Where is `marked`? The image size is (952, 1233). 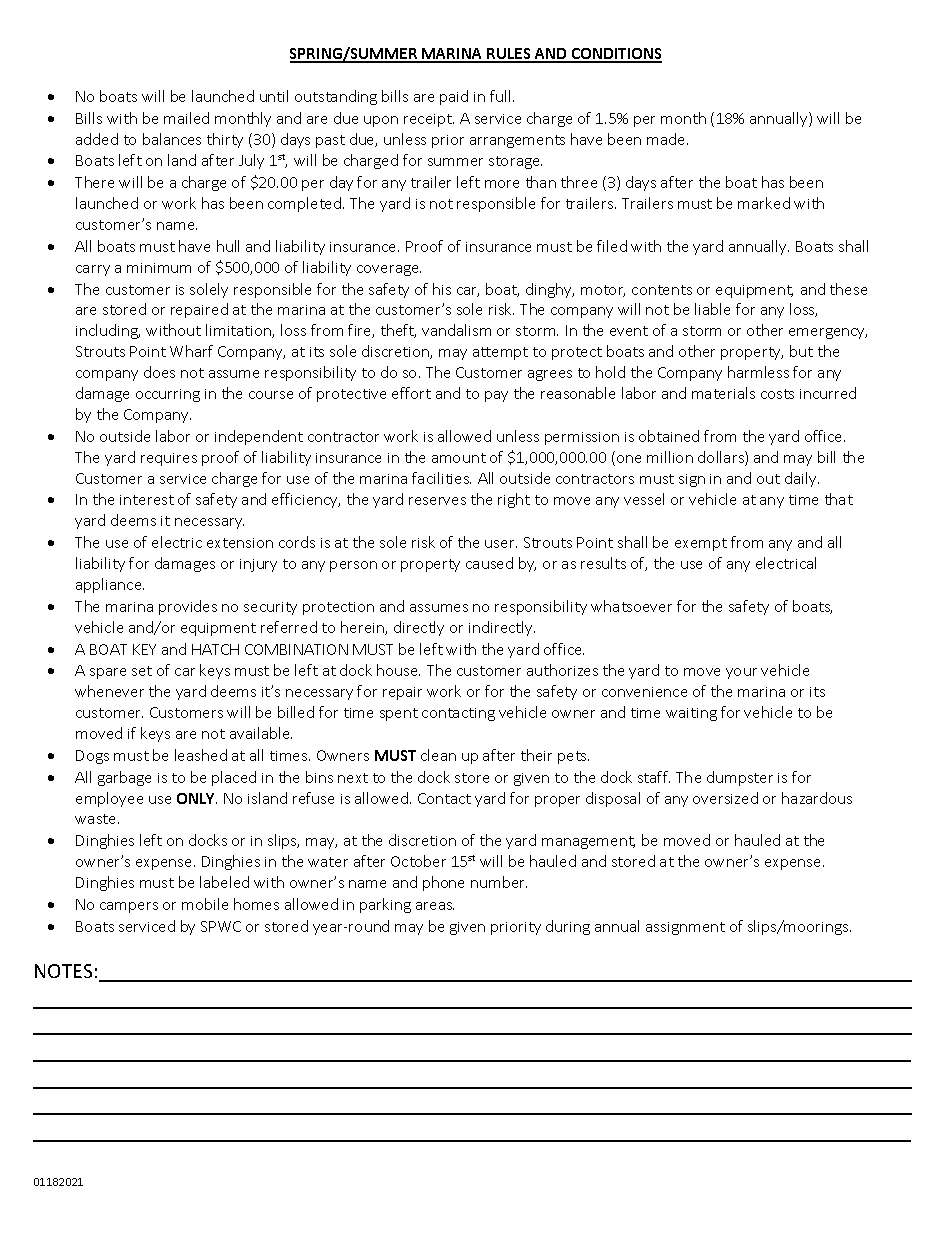
marked is located at coordinates (764, 203).
